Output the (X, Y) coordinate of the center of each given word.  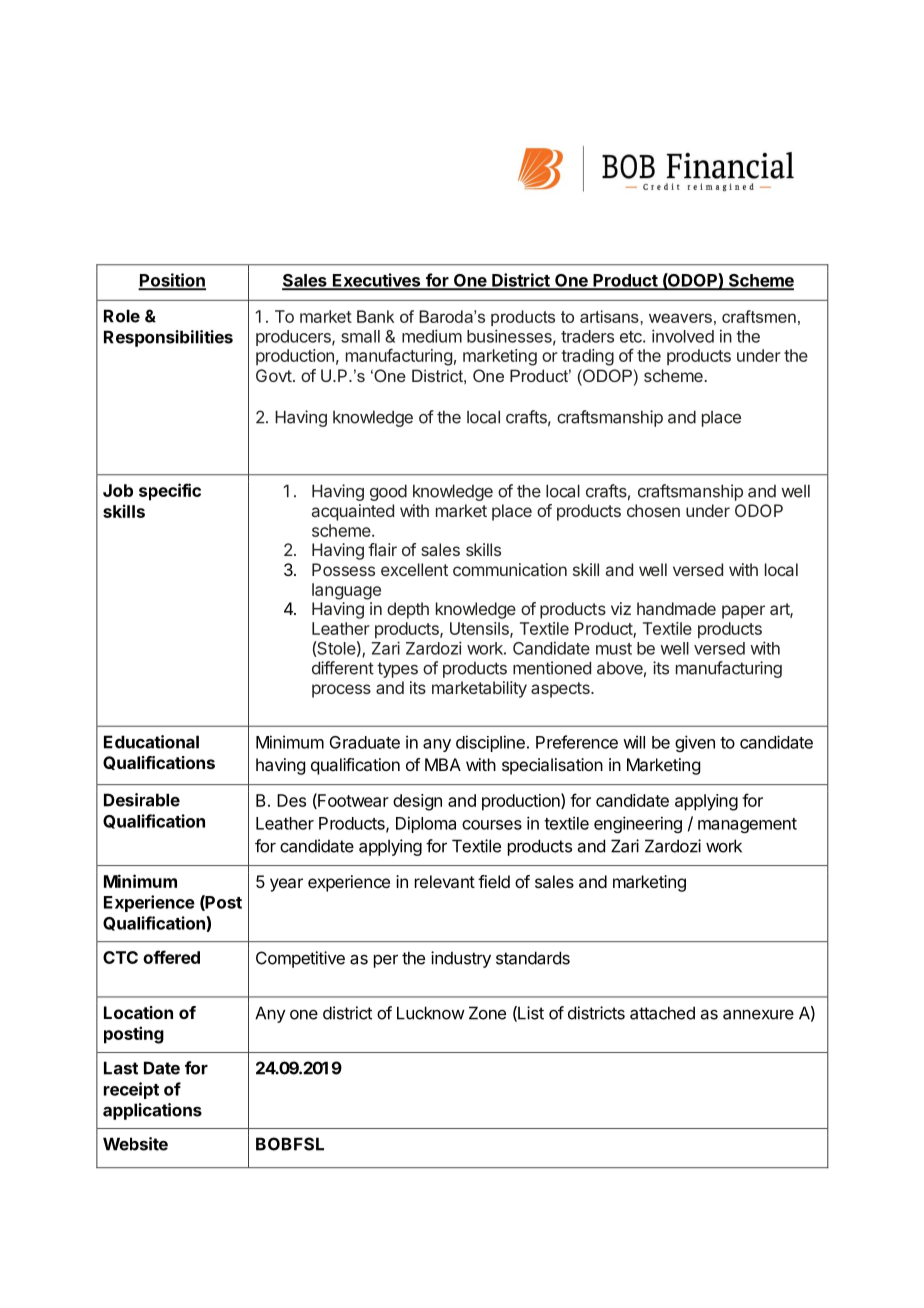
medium (432, 336)
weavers (680, 318)
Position (172, 281)
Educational (151, 742)
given (695, 743)
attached (662, 1013)
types (397, 670)
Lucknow (431, 1013)
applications (152, 1111)
